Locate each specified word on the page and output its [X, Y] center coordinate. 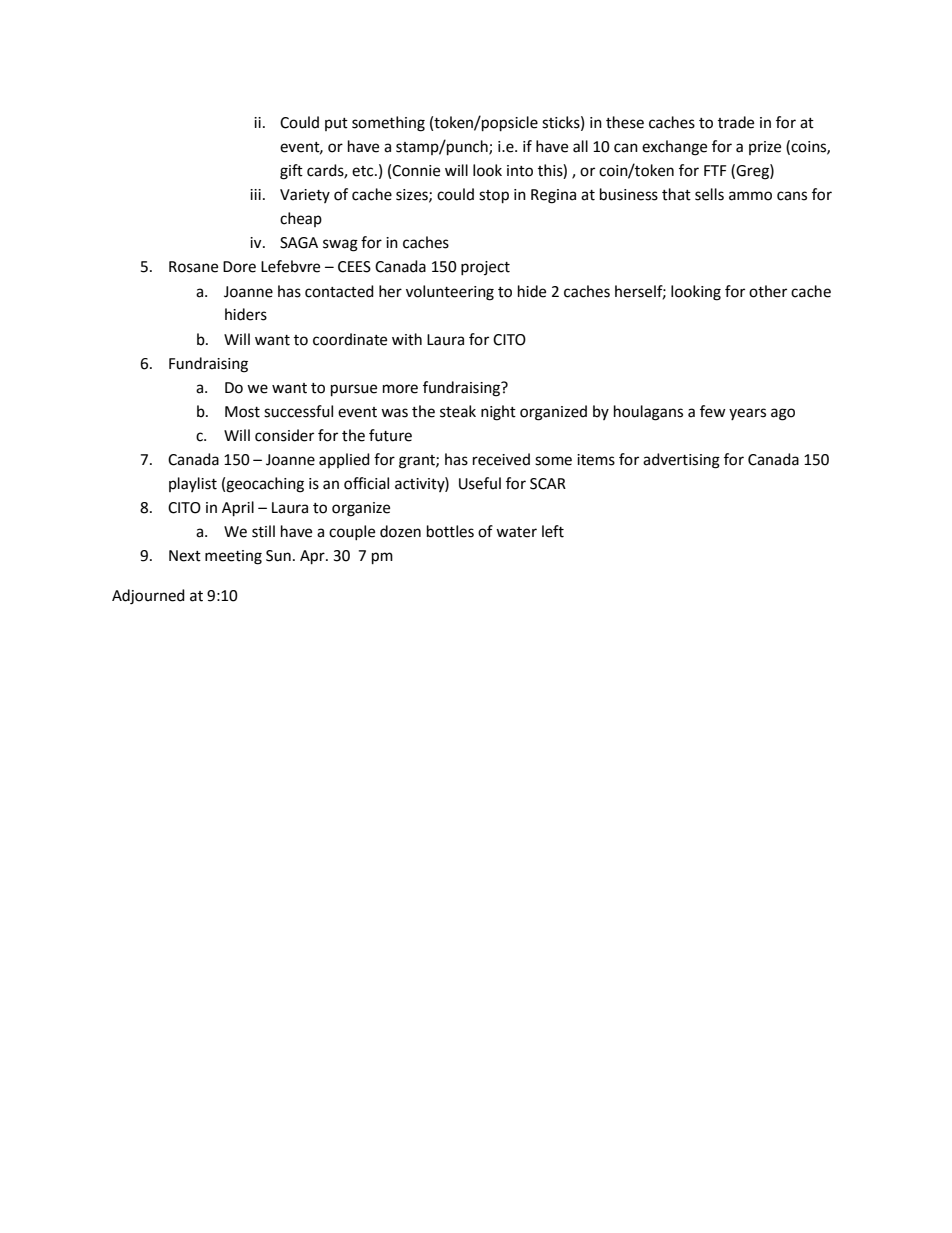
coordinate [350, 339]
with [407, 339]
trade [736, 122]
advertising [681, 461]
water [516, 532]
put [336, 124]
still [263, 531]
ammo [750, 196]
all [580, 146]
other [768, 291]
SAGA [299, 243]
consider [284, 435]
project [485, 268]
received [501, 459]
